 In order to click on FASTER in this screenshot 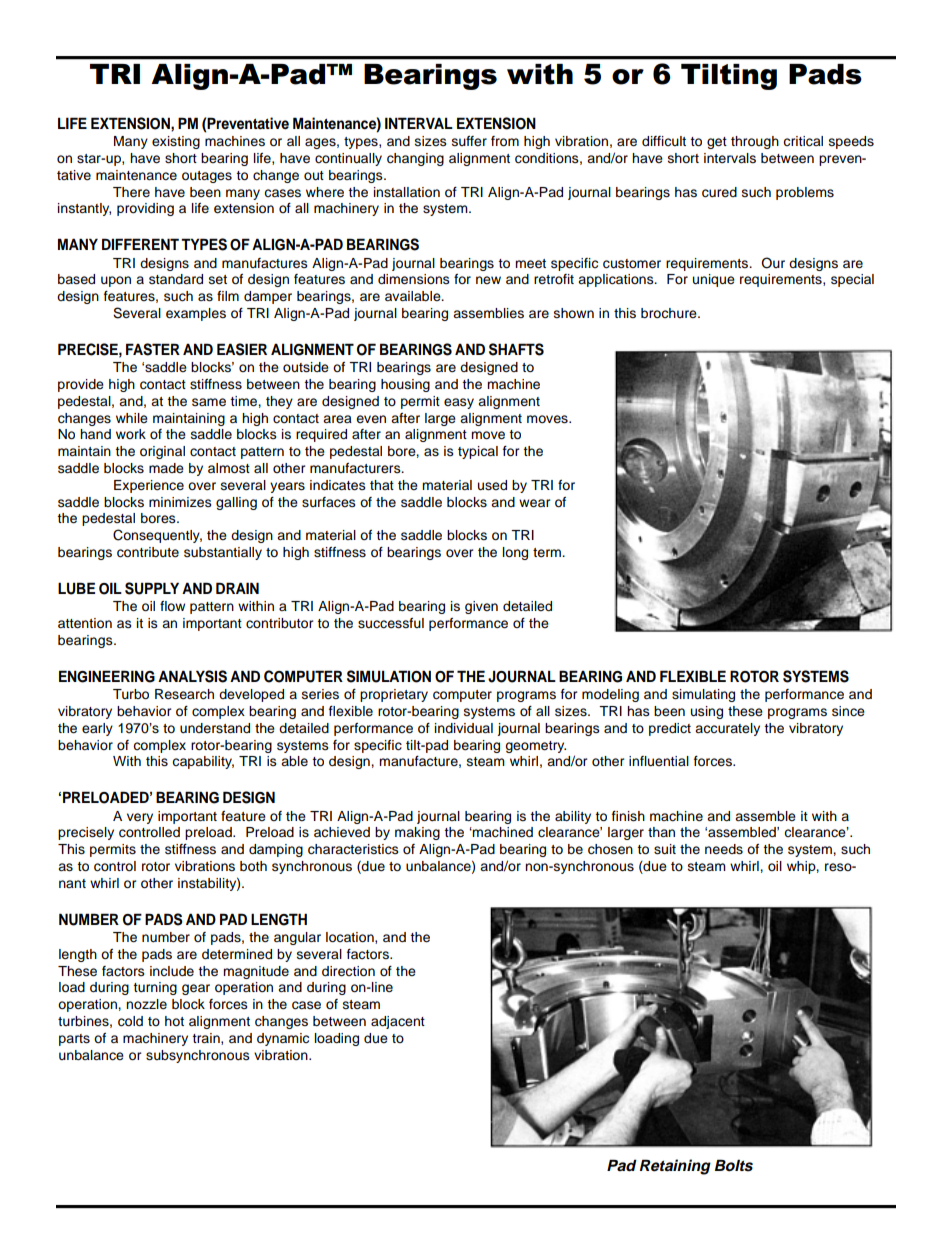, I will do `click(153, 349)`.
